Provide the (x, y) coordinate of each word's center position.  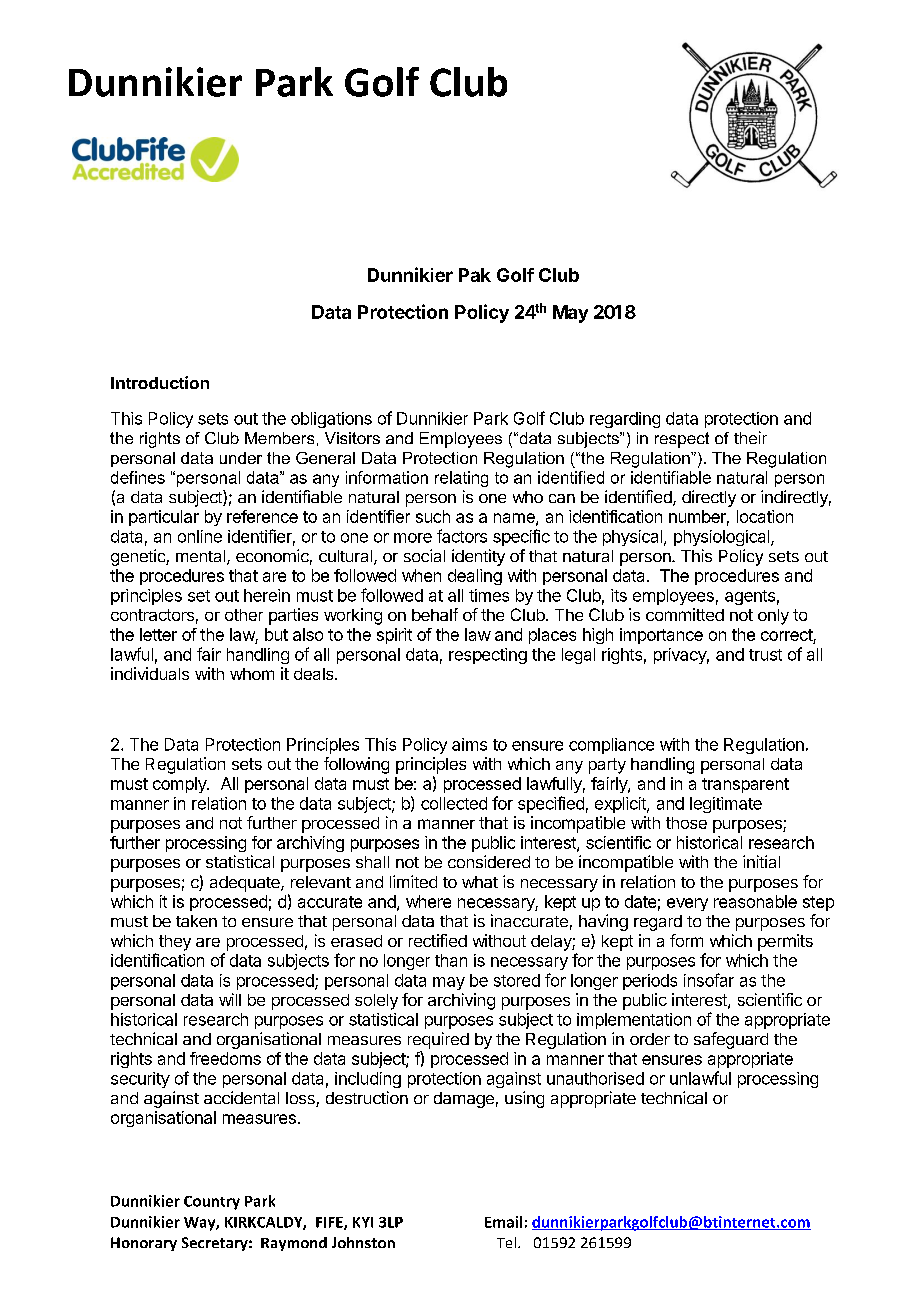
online (200, 536)
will (230, 999)
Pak (475, 275)
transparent (745, 785)
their (750, 437)
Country (212, 1203)
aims (469, 744)
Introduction (160, 382)
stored (517, 980)
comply (180, 785)
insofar (709, 980)
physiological (723, 538)
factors (462, 536)
